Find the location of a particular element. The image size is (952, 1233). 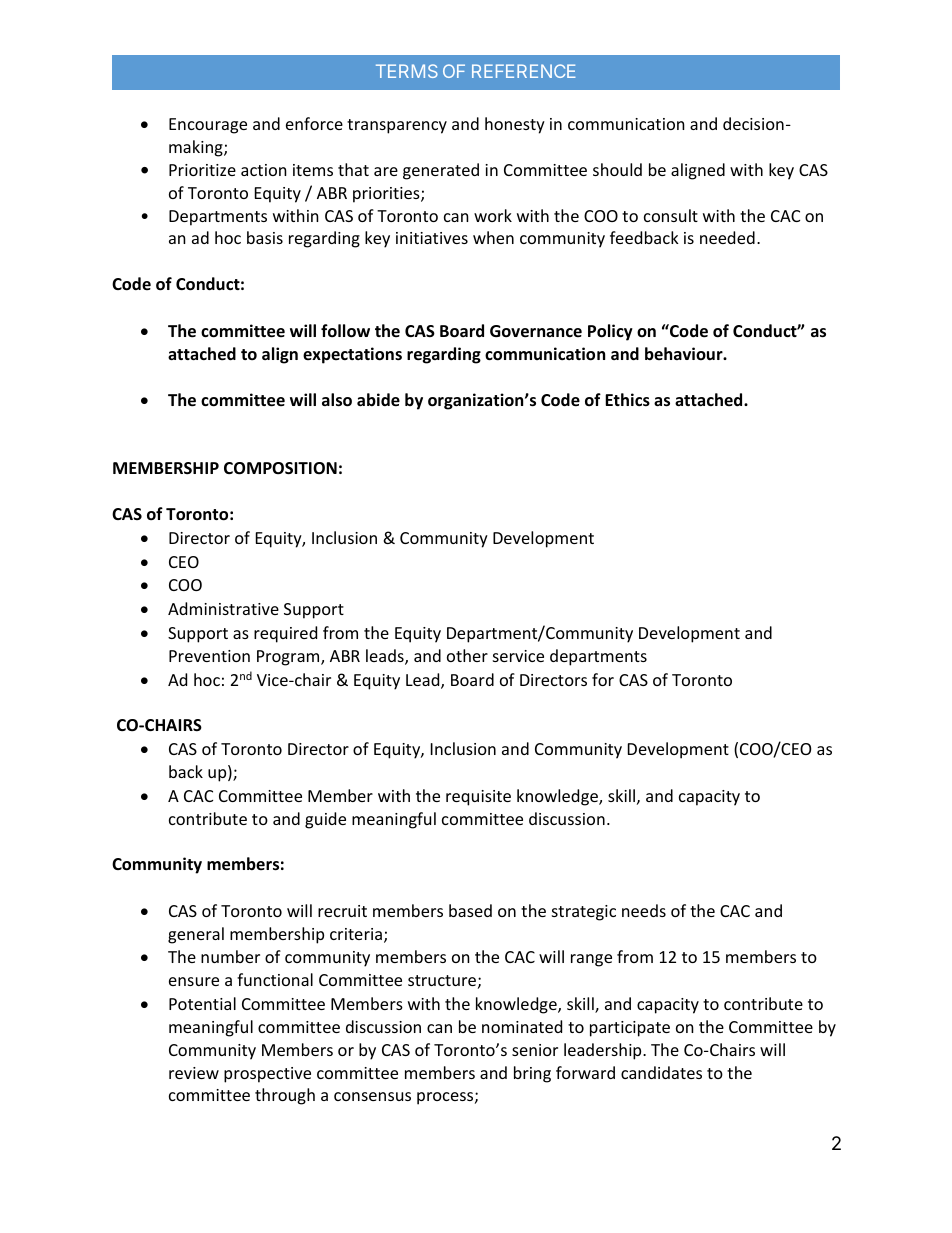

honesty is located at coordinates (515, 125).
